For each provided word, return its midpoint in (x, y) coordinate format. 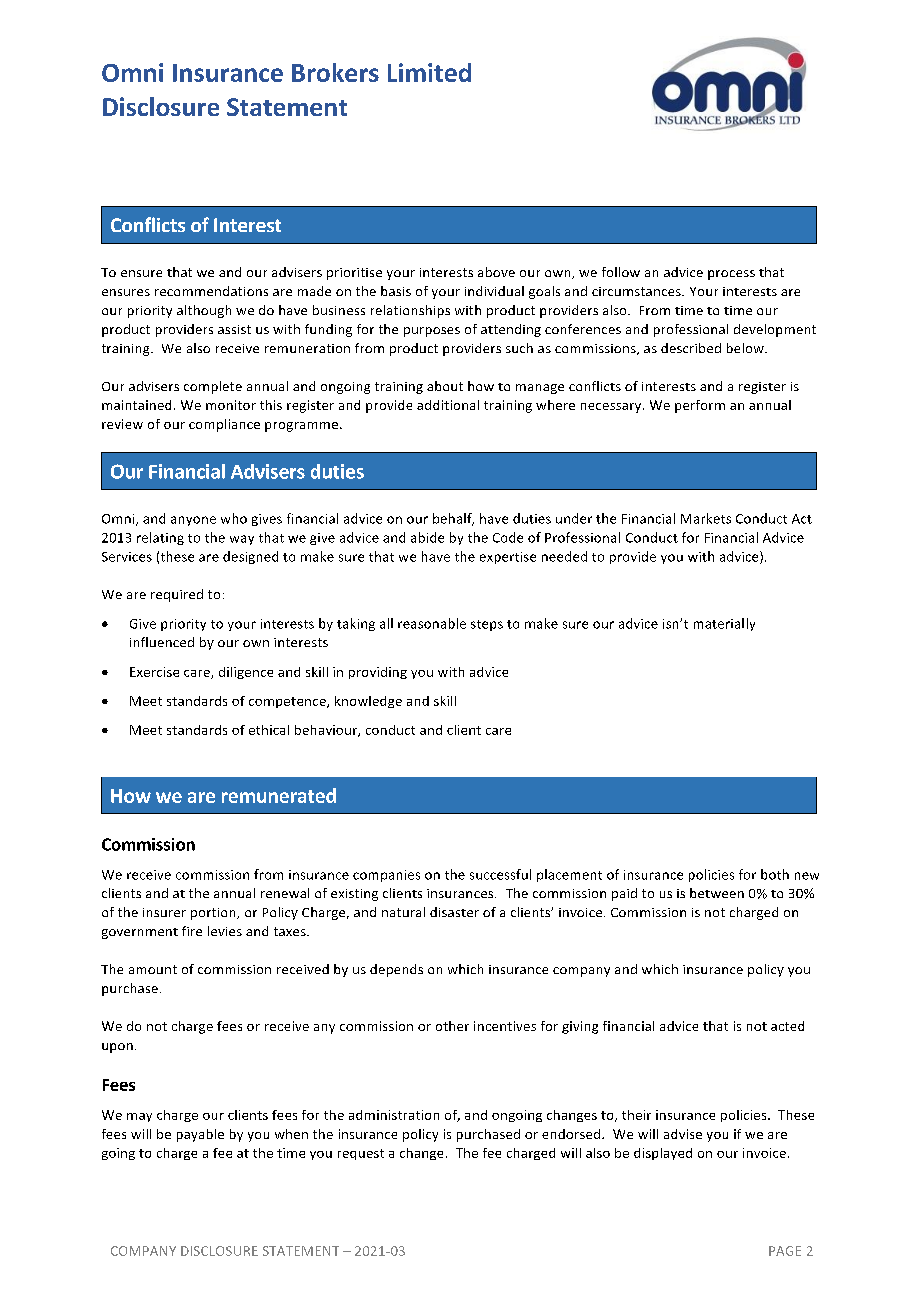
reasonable (432, 623)
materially (724, 624)
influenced (162, 642)
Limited (429, 72)
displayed (663, 1154)
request (361, 1154)
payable (200, 1135)
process (731, 275)
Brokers (335, 72)
